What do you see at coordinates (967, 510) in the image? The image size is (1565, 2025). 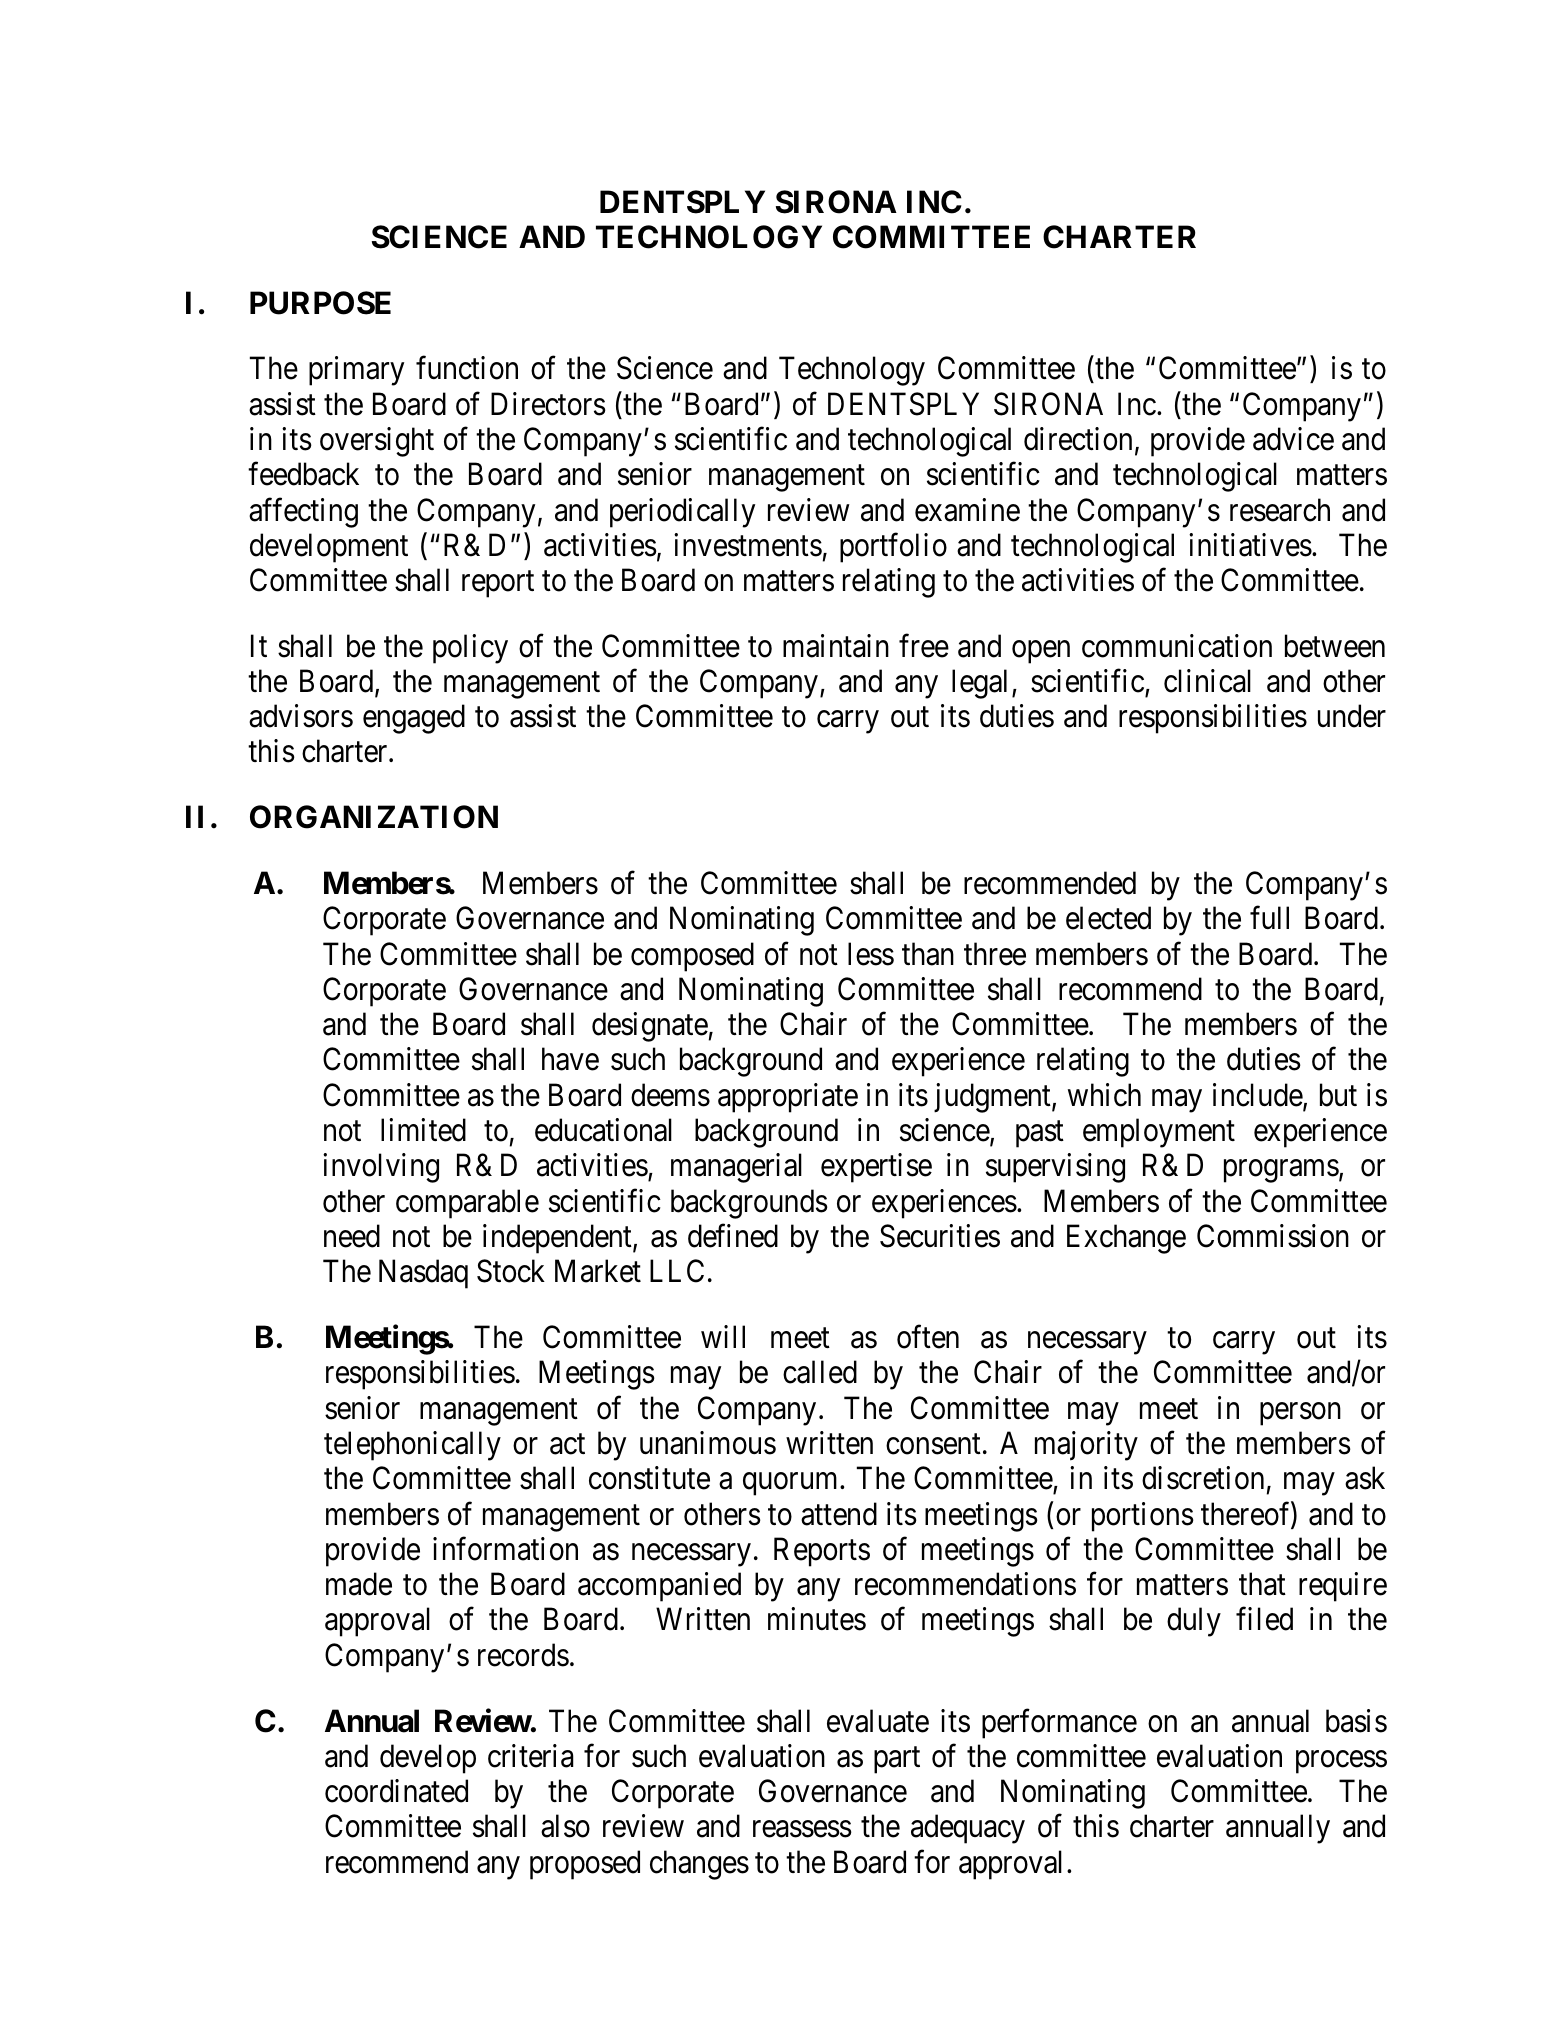 I see `examine` at bounding box center [967, 510].
